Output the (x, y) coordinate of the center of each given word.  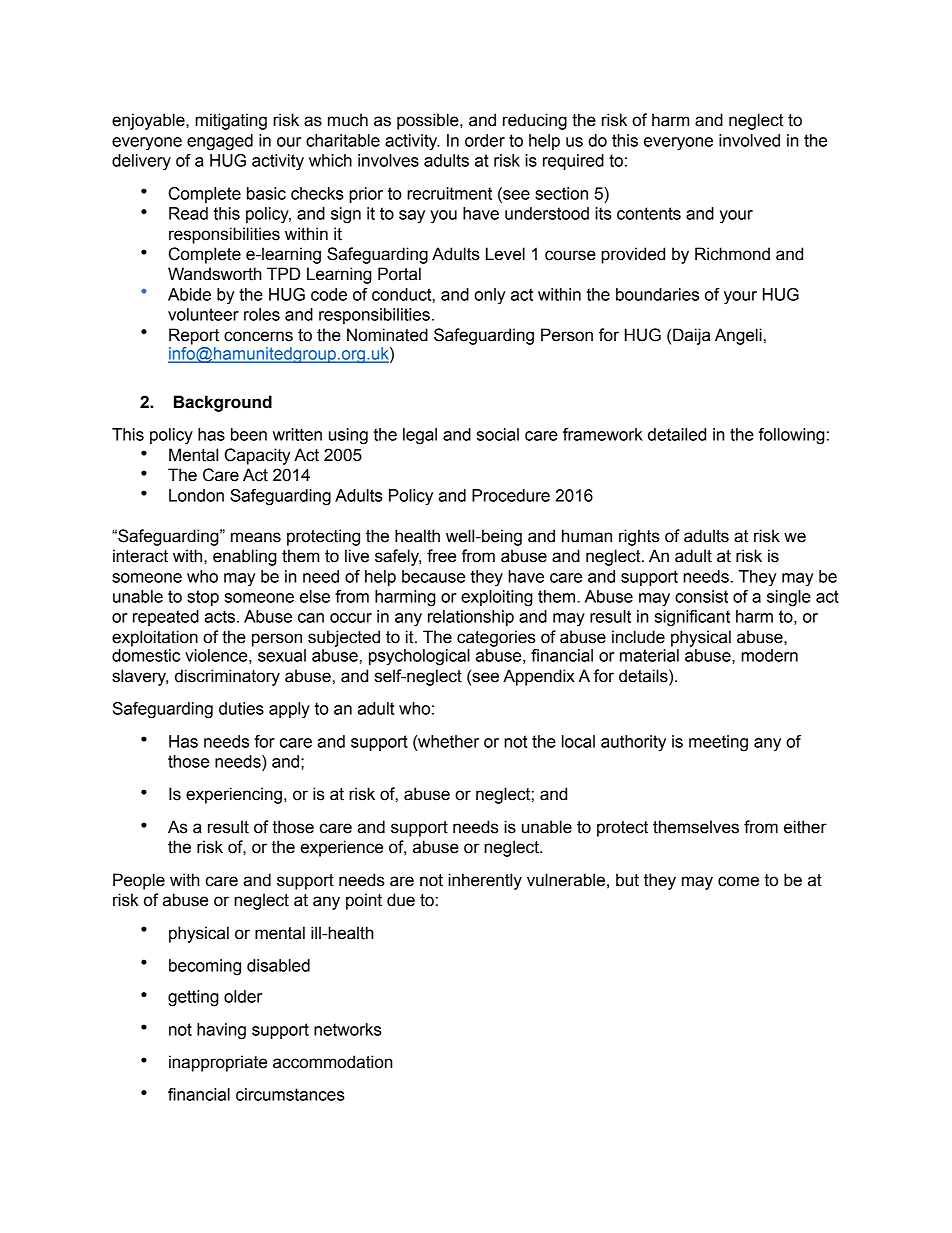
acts (219, 616)
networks (348, 1029)
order (485, 140)
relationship (471, 618)
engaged (220, 142)
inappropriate (218, 1063)
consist (701, 596)
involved (749, 140)
